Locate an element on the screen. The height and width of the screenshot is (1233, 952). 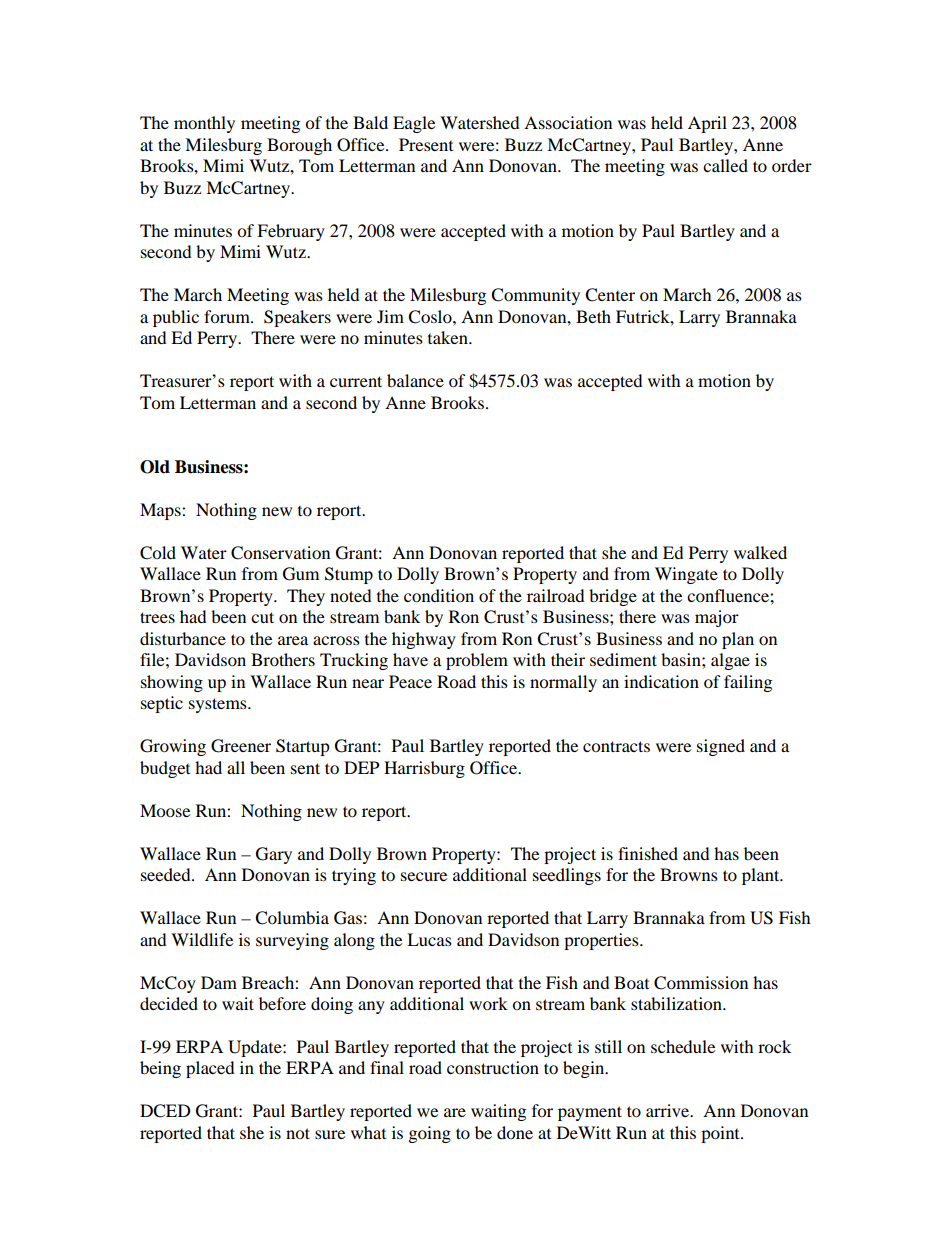
major is located at coordinates (717, 618).
